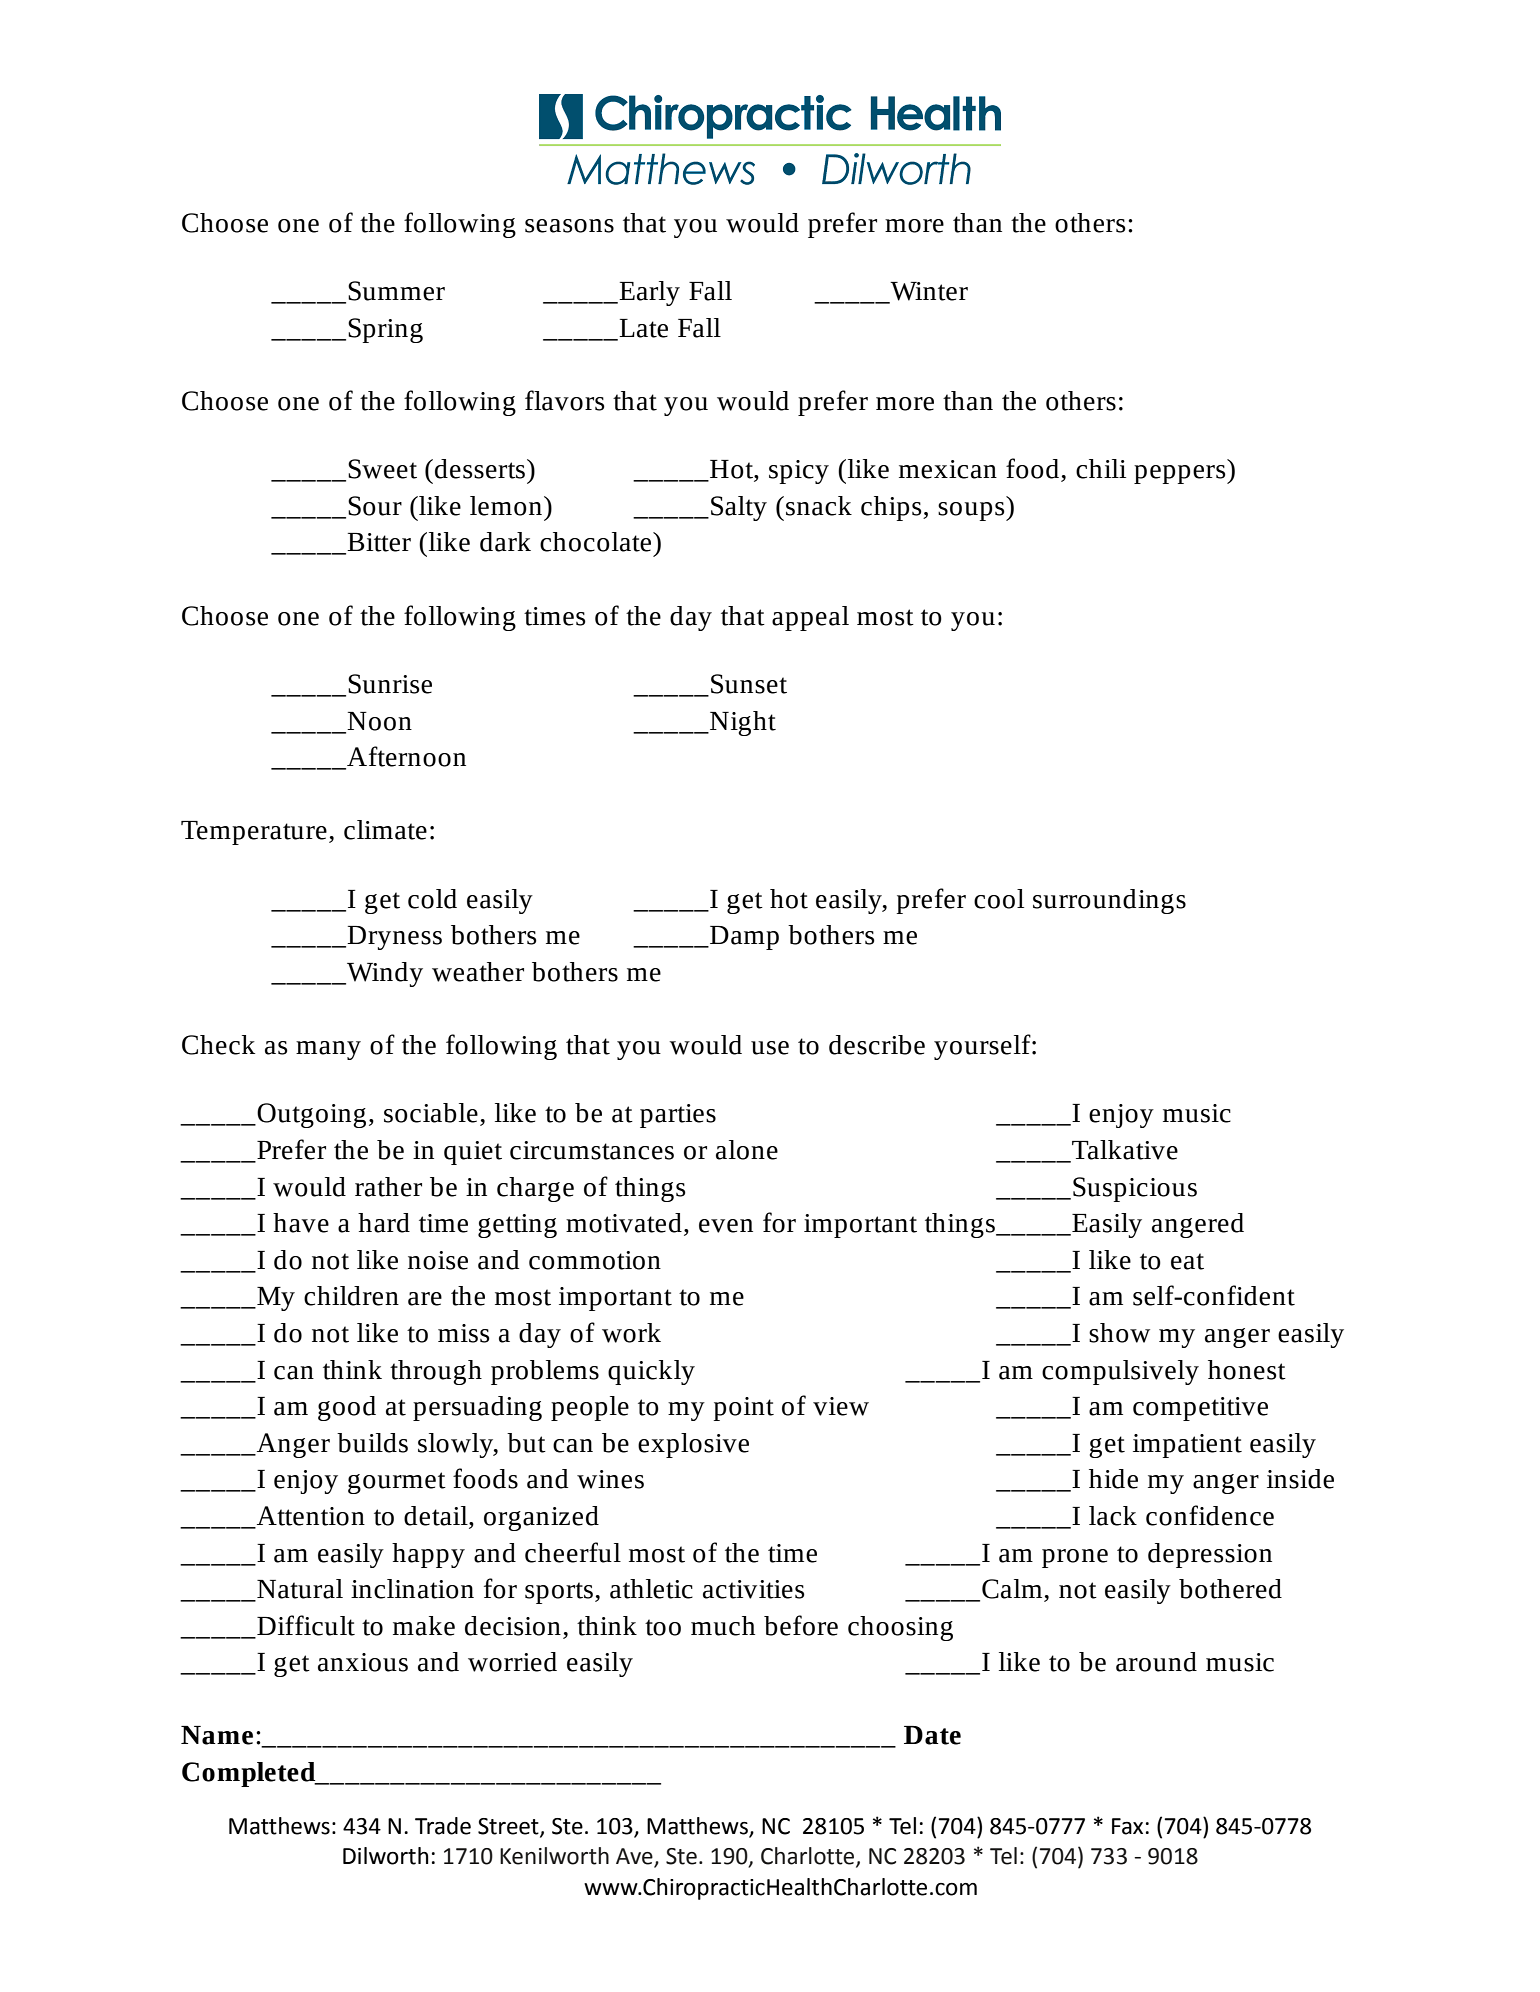  What do you see at coordinates (569, 226) in the screenshot?
I see `seasons` at bounding box center [569, 226].
